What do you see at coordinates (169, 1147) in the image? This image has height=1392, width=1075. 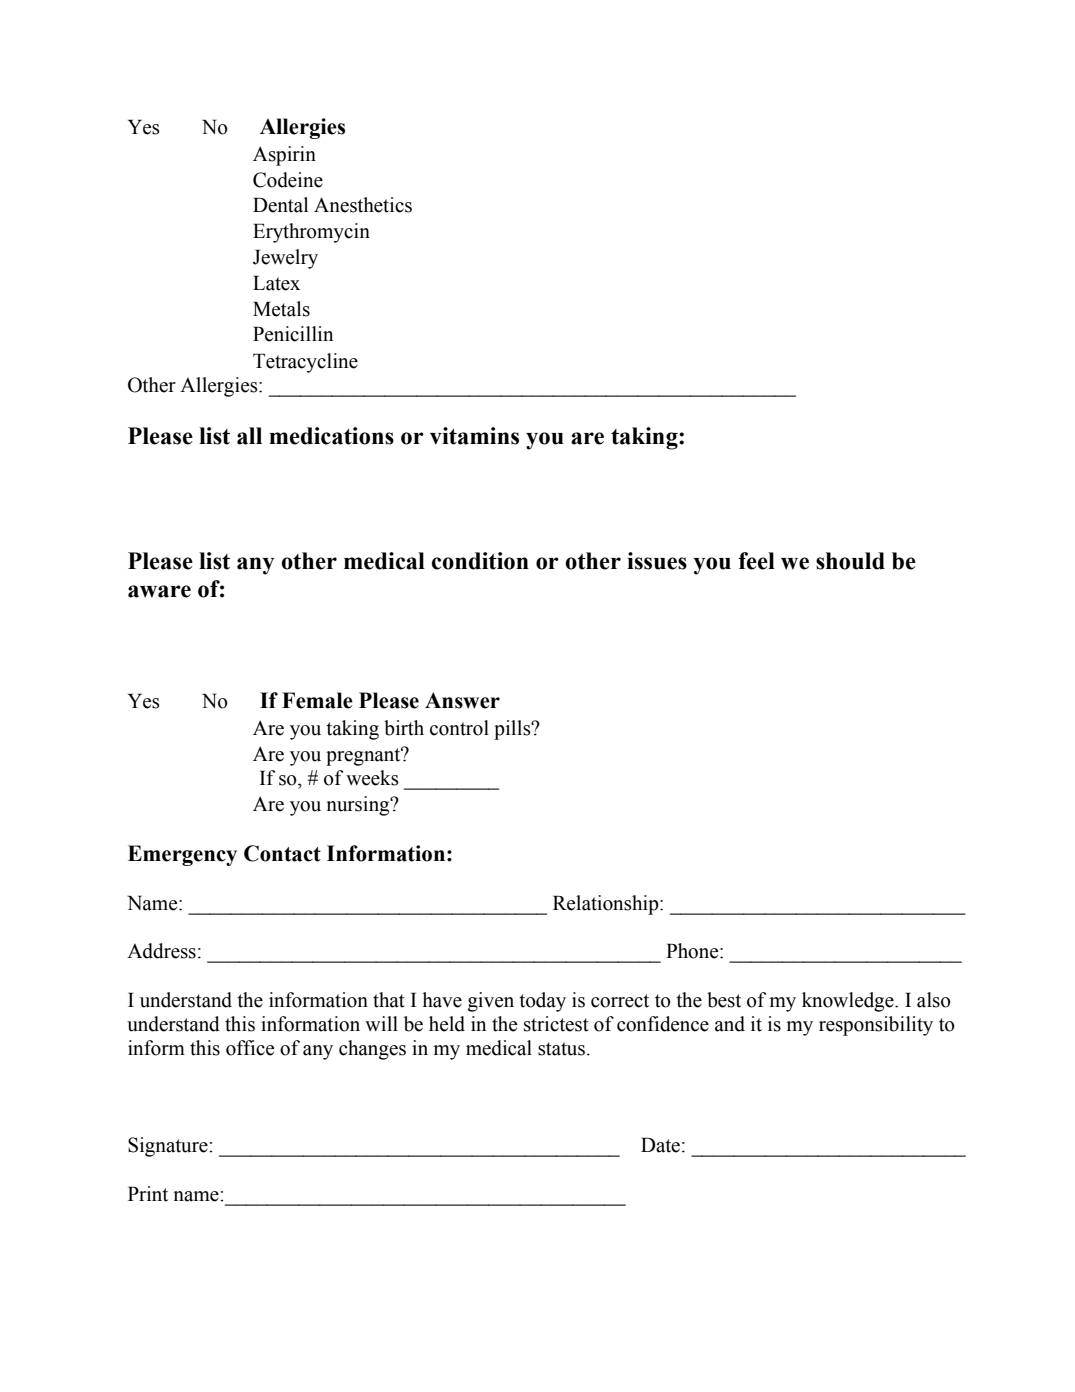 I see `Signature` at bounding box center [169, 1147].
